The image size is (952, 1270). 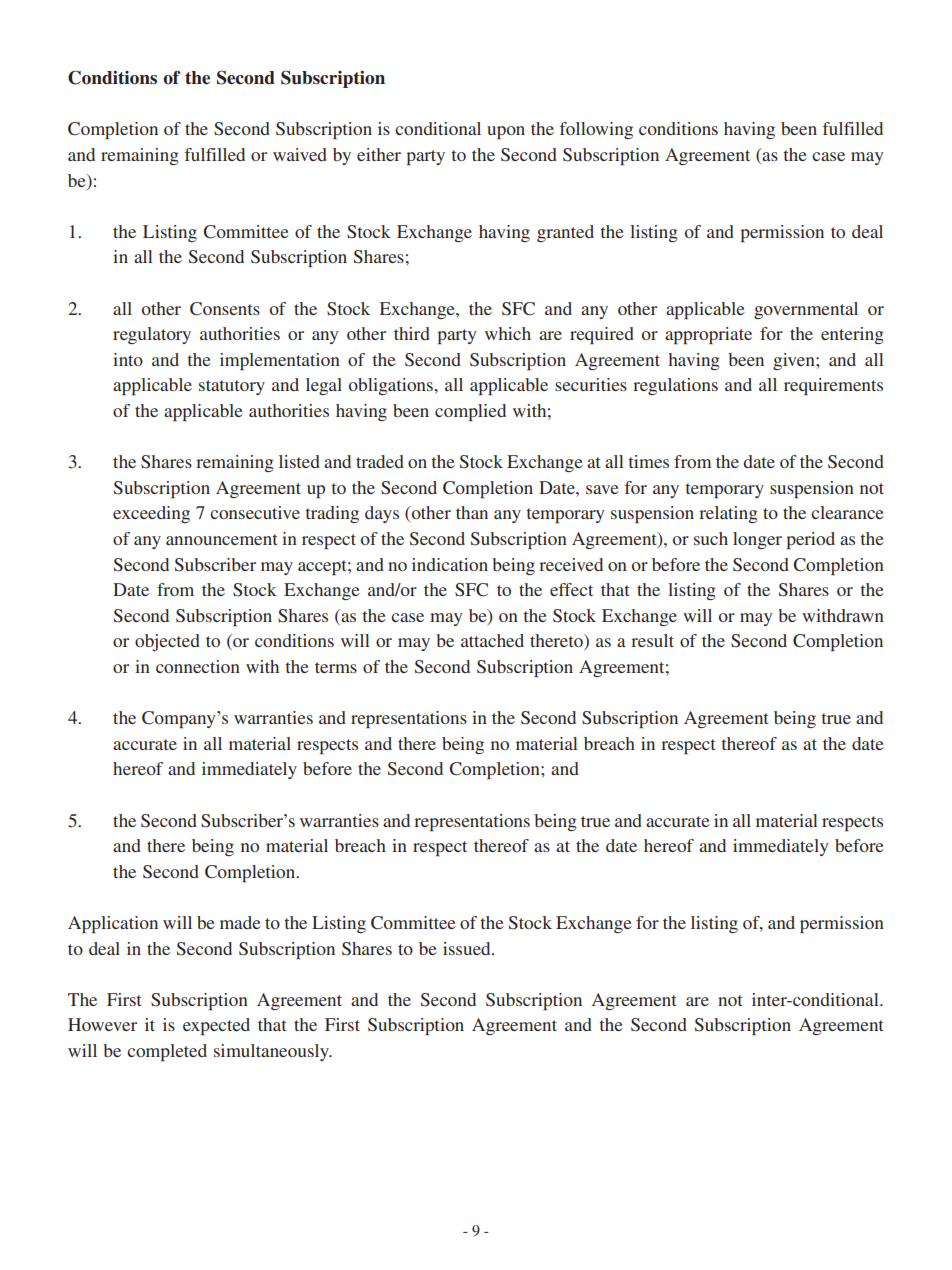 What do you see at coordinates (757, 540) in the image?
I see `longer` at bounding box center [757, 540].
